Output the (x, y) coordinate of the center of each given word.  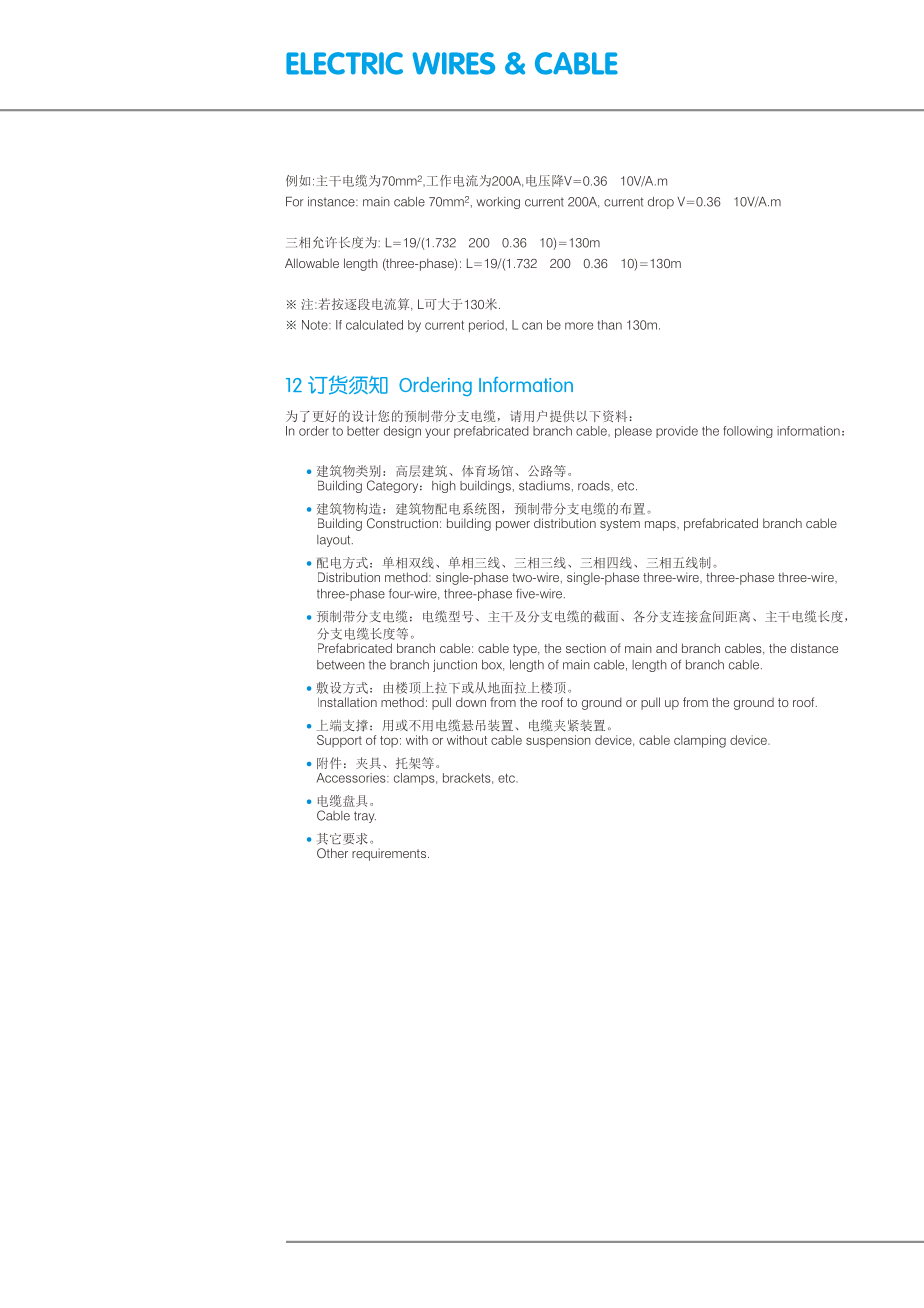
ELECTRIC (344, 63)
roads (595, 486)
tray (365, 817)
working (498, 203)
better (363, 431)
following (748, 432)
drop (661, 203)
